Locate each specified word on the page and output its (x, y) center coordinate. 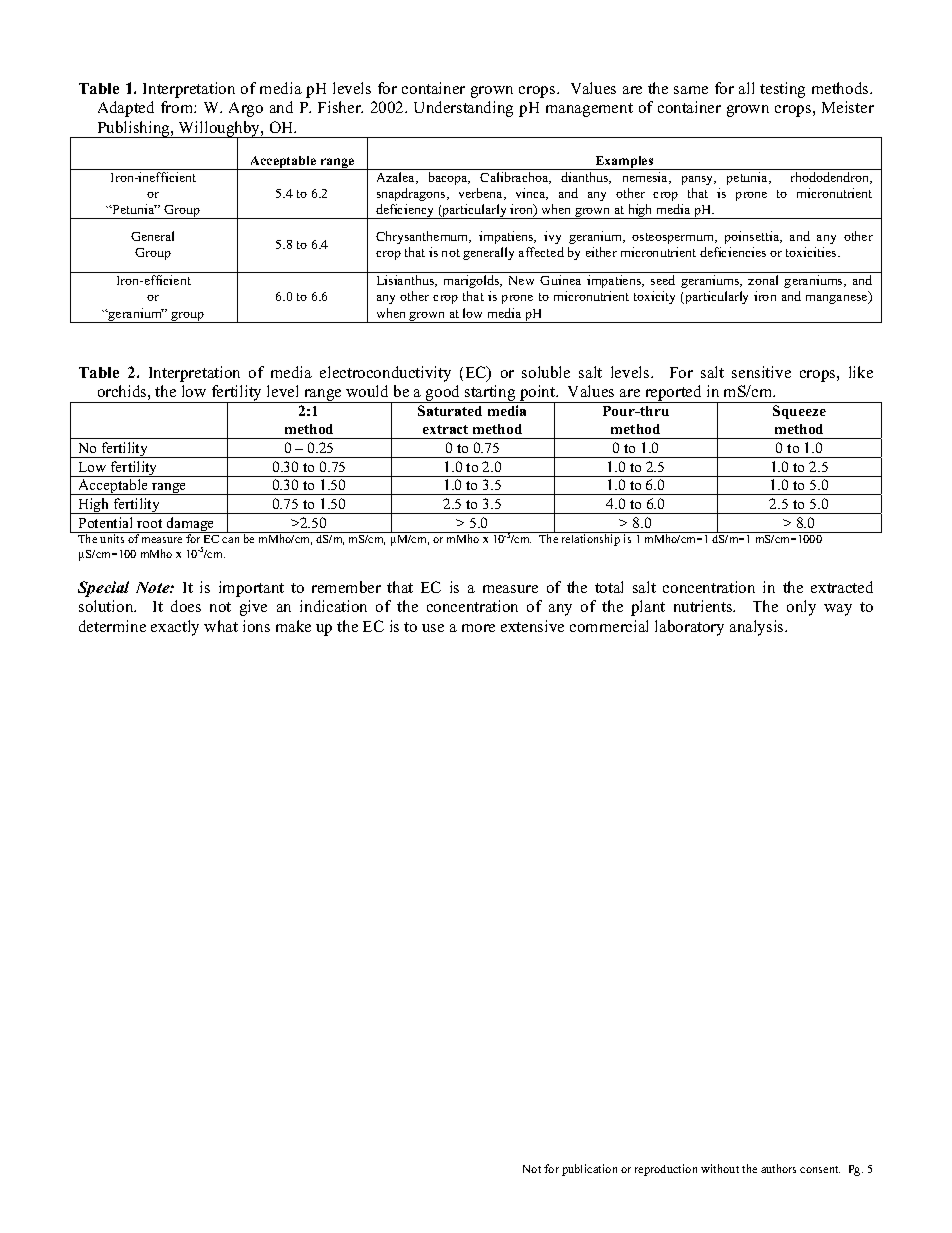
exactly (175, 628)
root (149, 523)
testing (782, 90)
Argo (246, 109)
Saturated (450, 410)
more (478, 628)
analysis (758, 628)
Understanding (463, 109)
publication (589, 1170)
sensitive (761, 372)
